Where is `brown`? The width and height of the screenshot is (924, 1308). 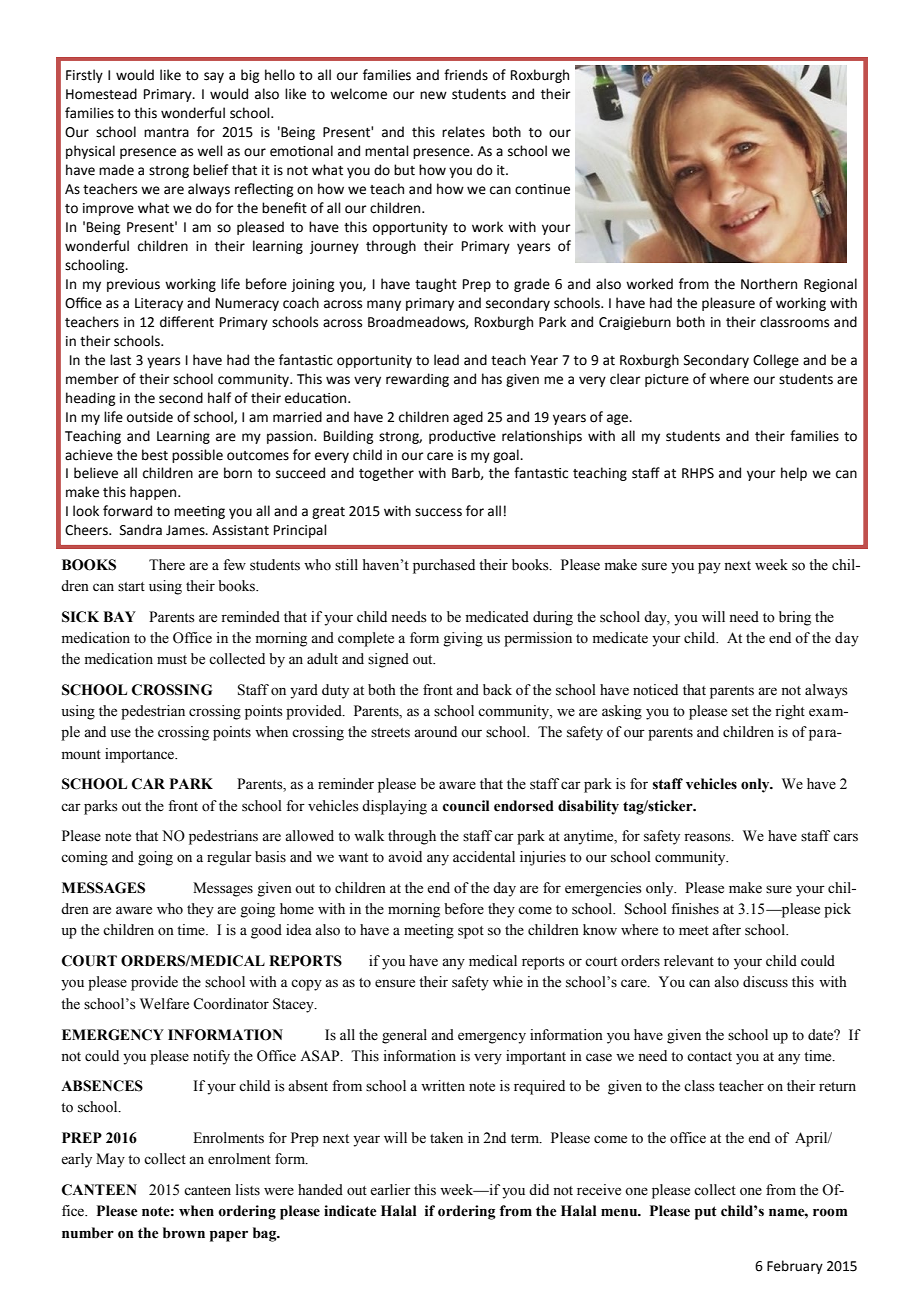
brown is located at coordinates (184, 1233).
